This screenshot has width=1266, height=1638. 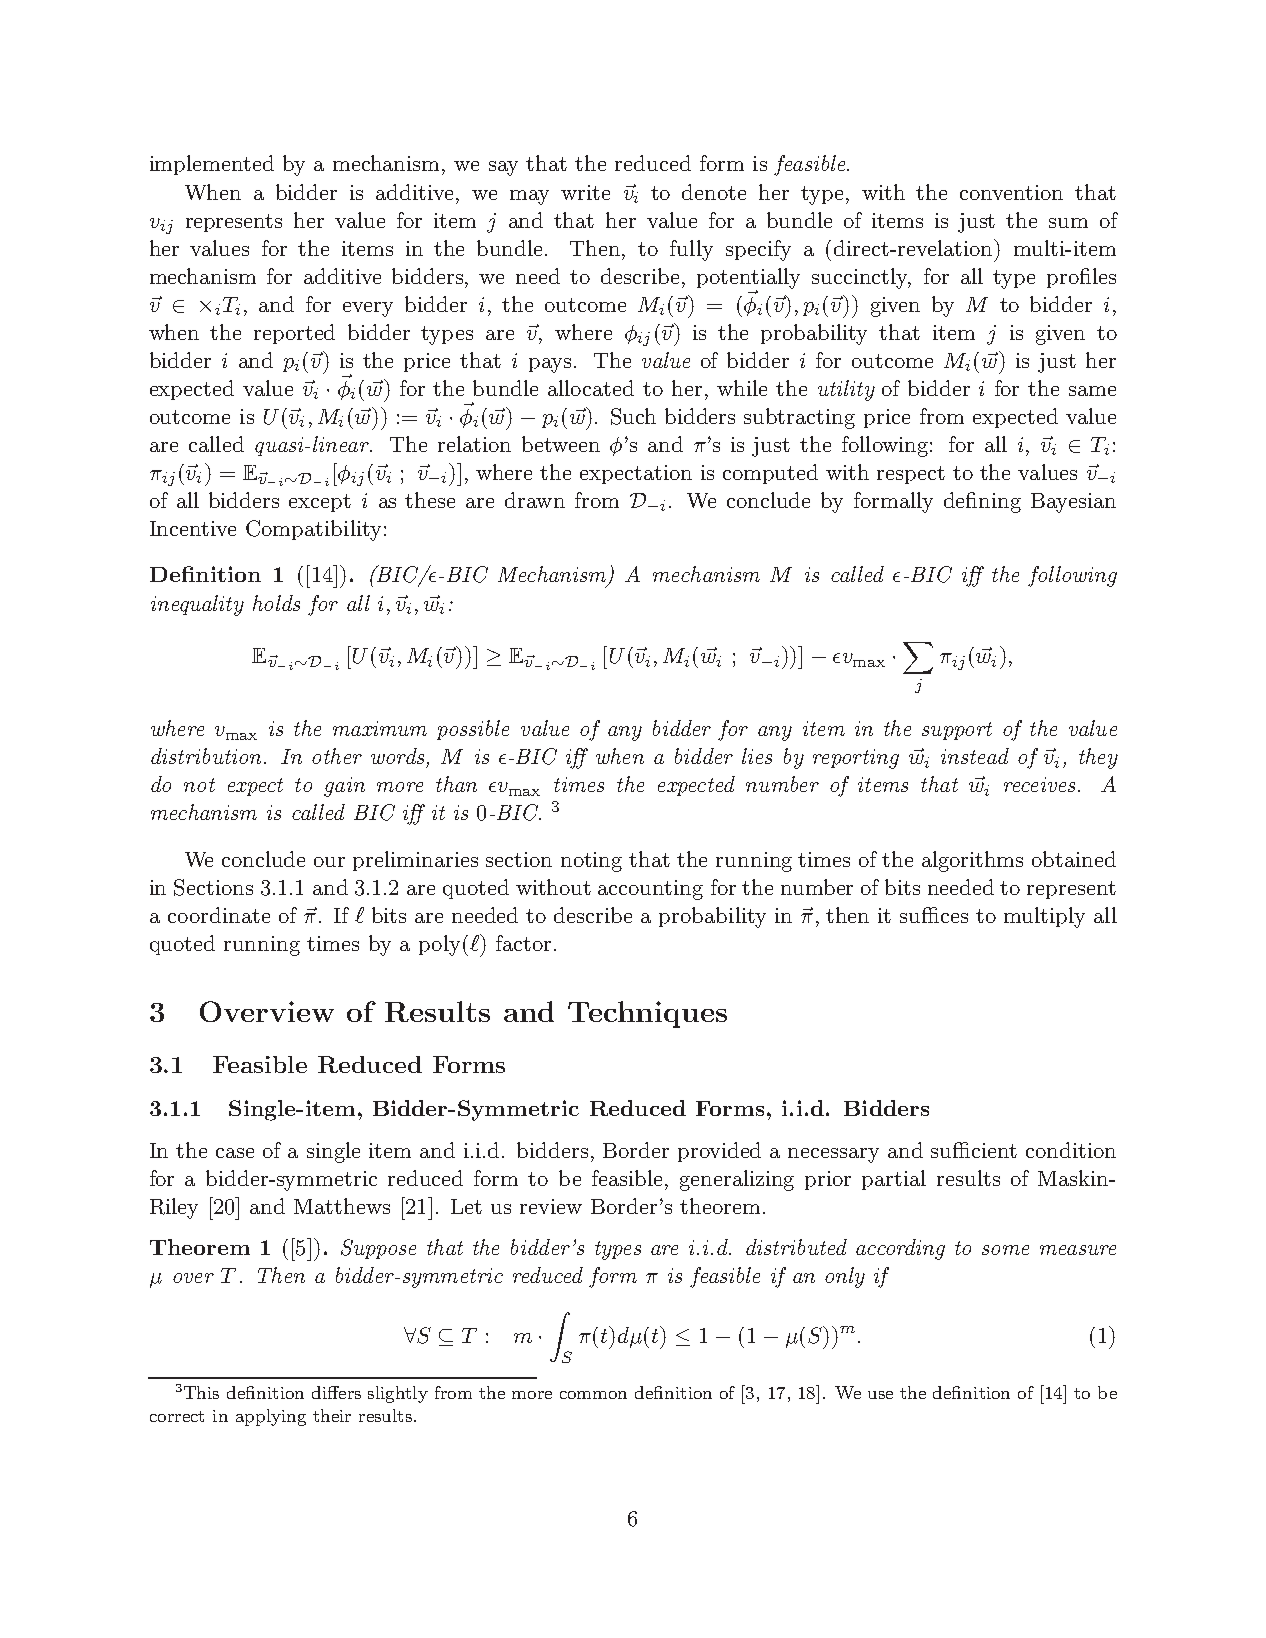 What do you see at coordinates (535, 500) in the screenshot?
I see `drawn` at bounding box center [535, 500].
